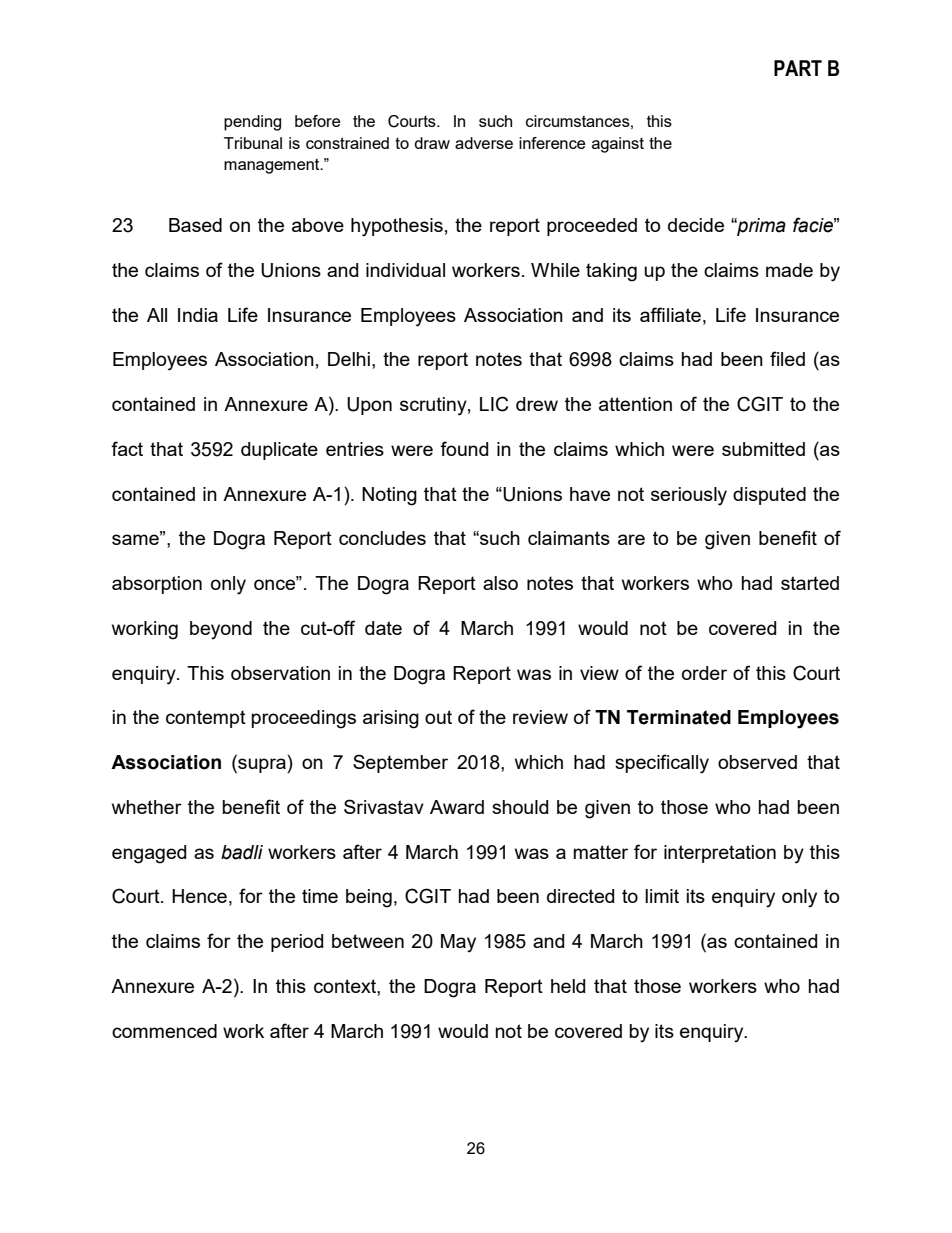 Image resolution: width=952 pixels, height=1233 pixels. I want to click on whether, so click(147, 807).
